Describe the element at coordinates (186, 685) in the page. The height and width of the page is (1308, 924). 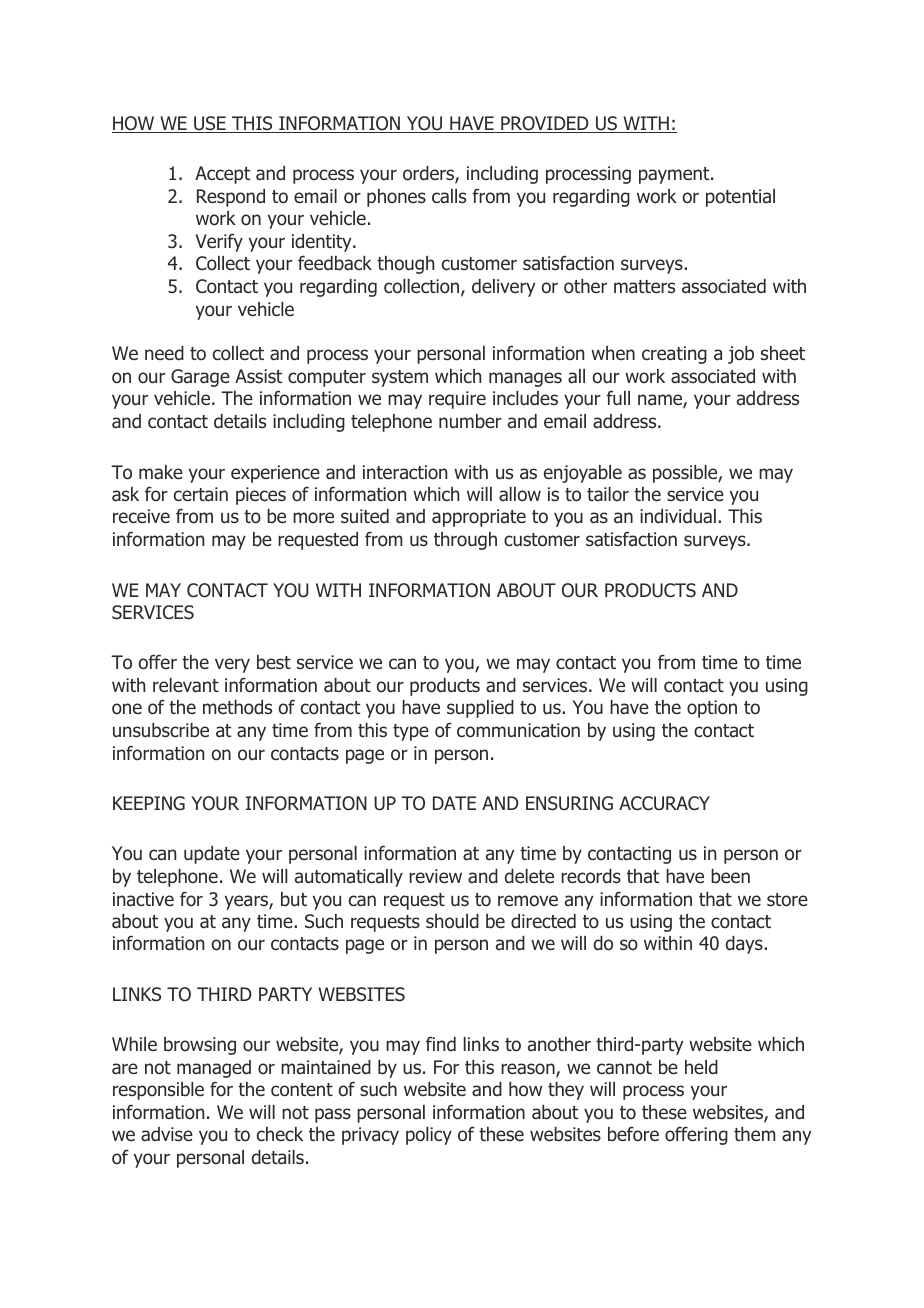
I see `relevant` at that location.
